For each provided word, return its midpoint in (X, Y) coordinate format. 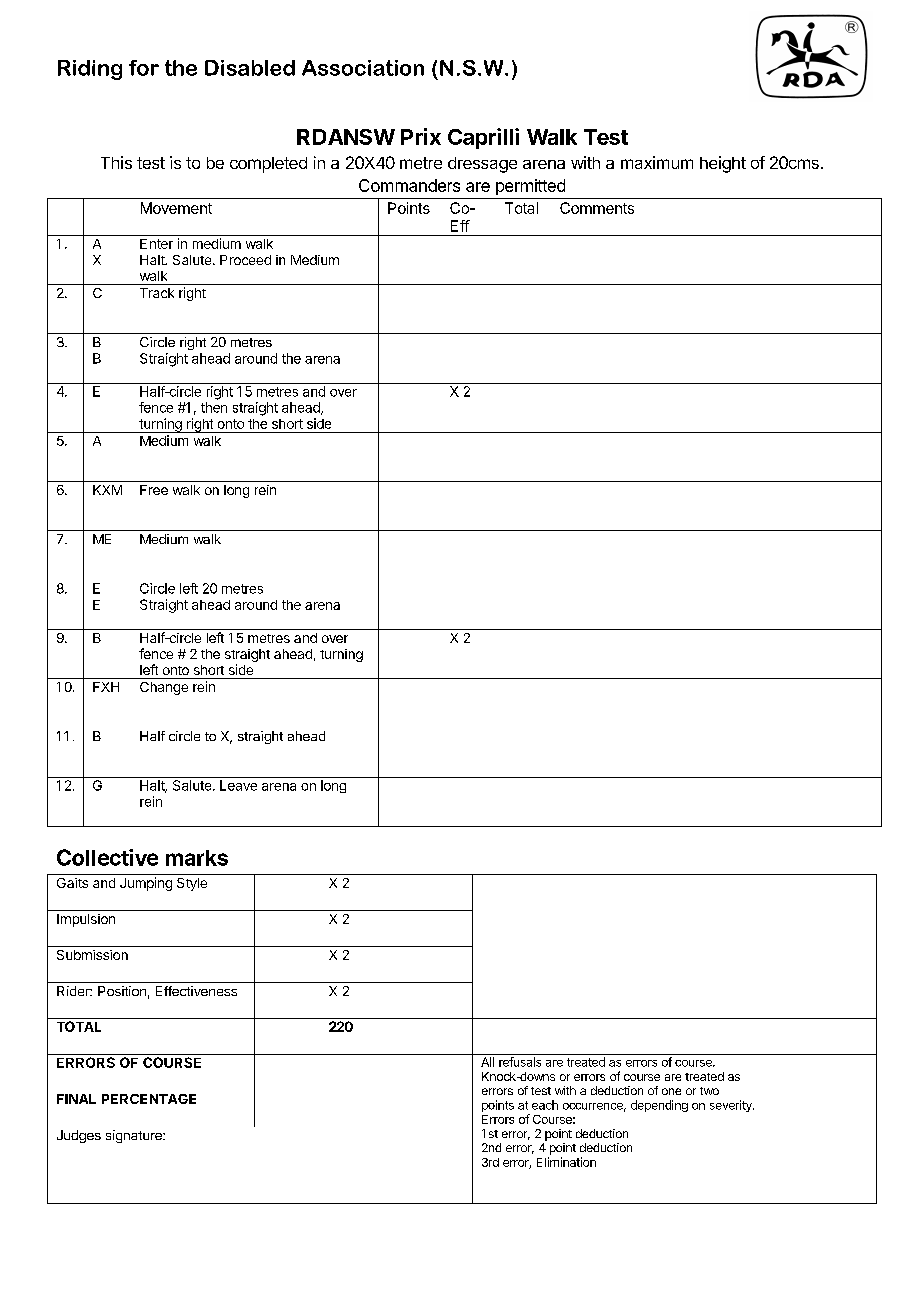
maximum (657, 162)
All (487, 1062)
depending (659, 1106)
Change (164, 688)
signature (135, 1136)
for (144, 68)
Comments (597, 208)
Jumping (146, 884)
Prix (421, 136)
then (214, 407)
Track (157, 293)
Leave (238, 785)
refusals (520, 1062)
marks (197, 858)
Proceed (245, 260)
